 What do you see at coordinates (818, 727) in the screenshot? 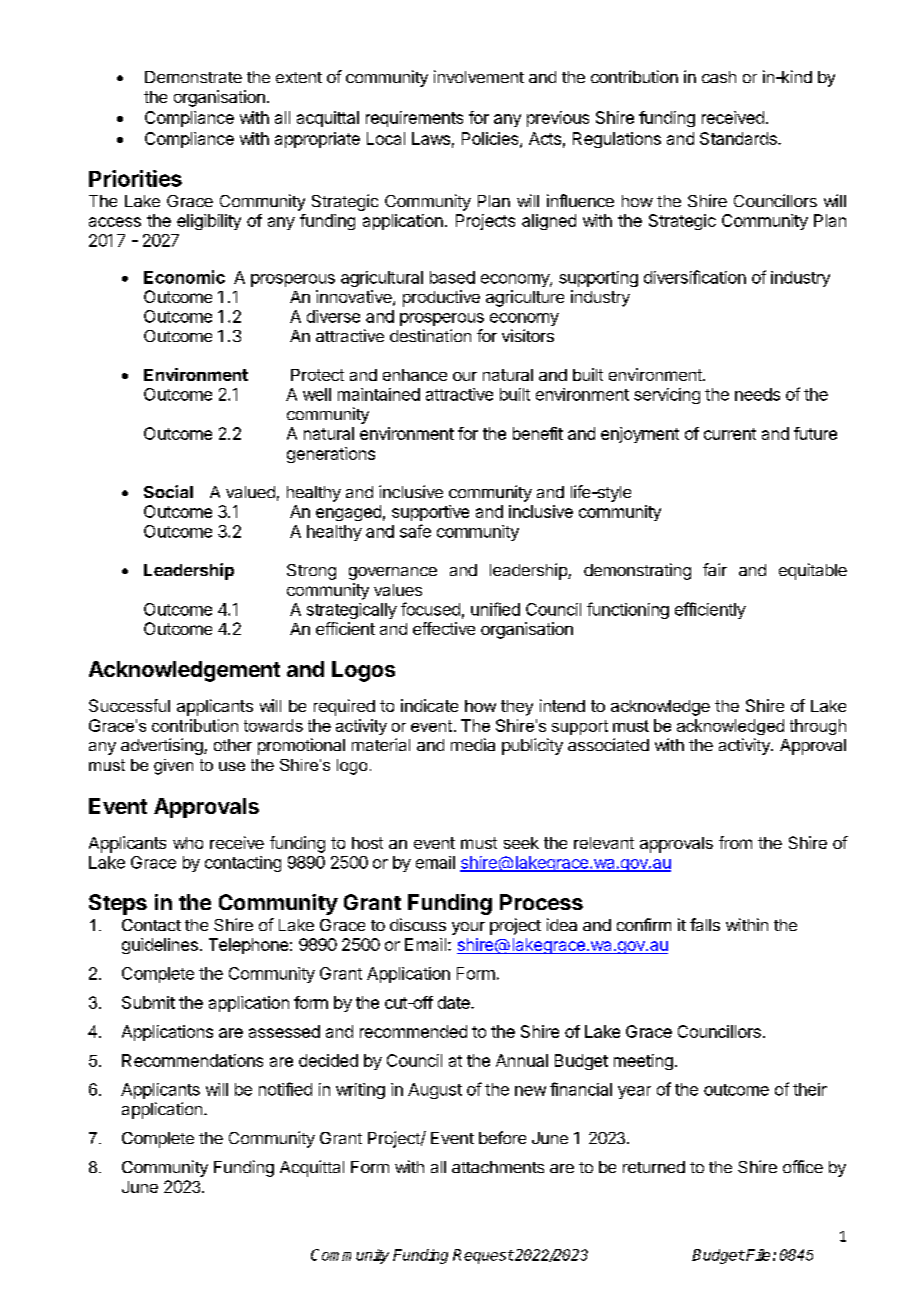
I see `through` at bounding box center [818, 727].
